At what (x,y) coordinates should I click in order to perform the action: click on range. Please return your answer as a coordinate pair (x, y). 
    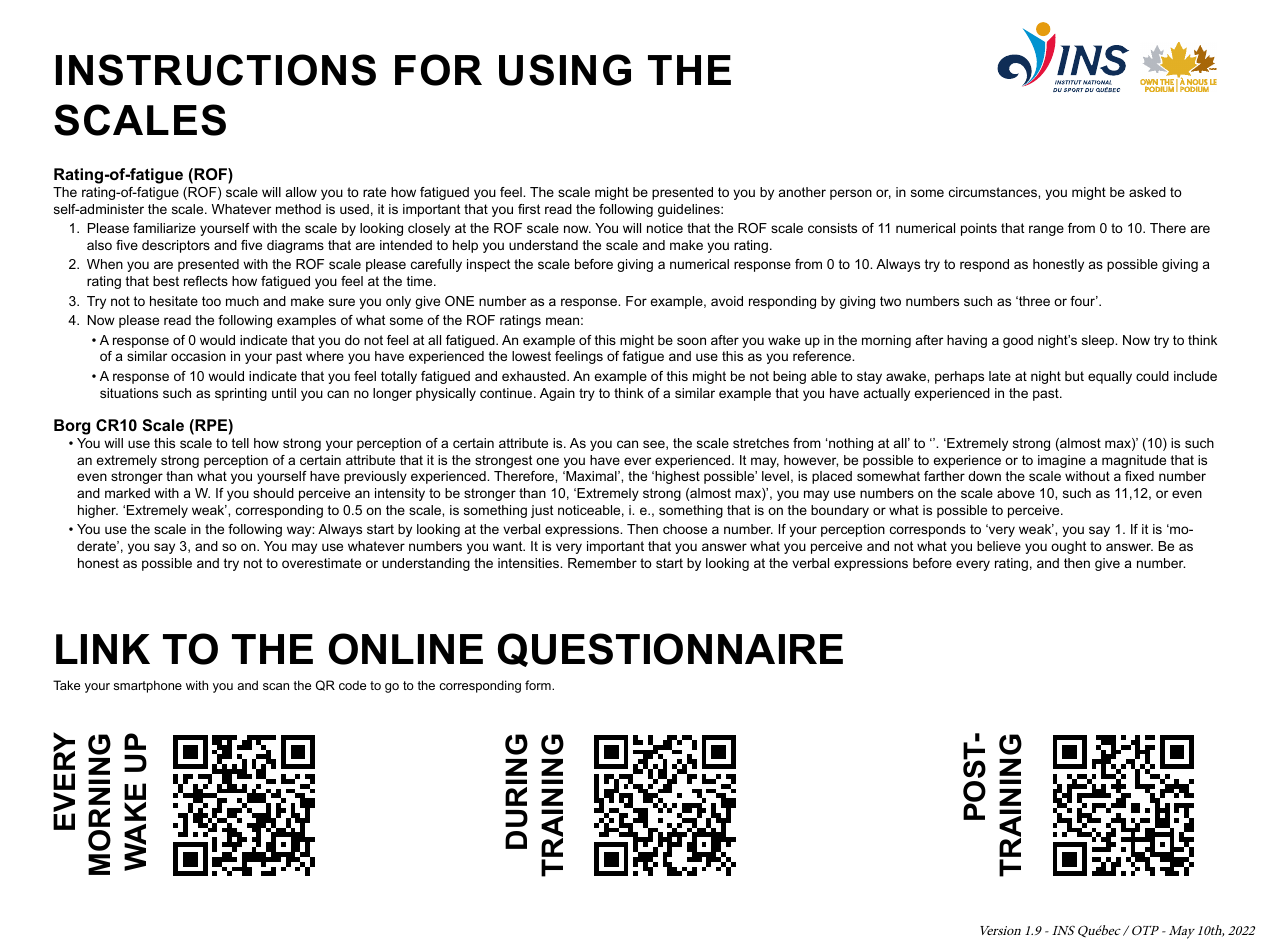
    Looking at the image, I should click on (1046, 230).
